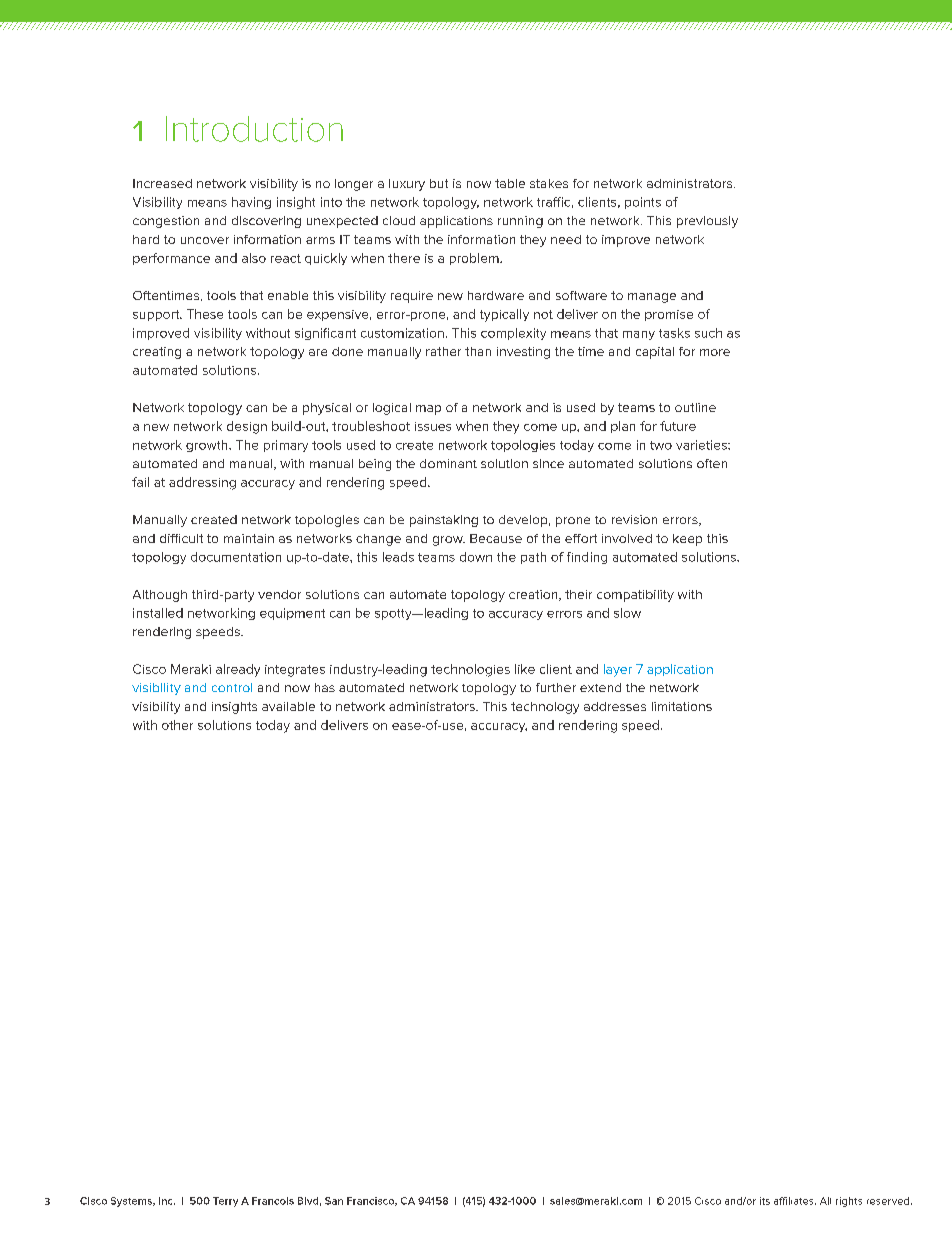  What do you see at coordinates (510, 183) in the screenshot?
I see `table` at bounding box center [510, 183].
